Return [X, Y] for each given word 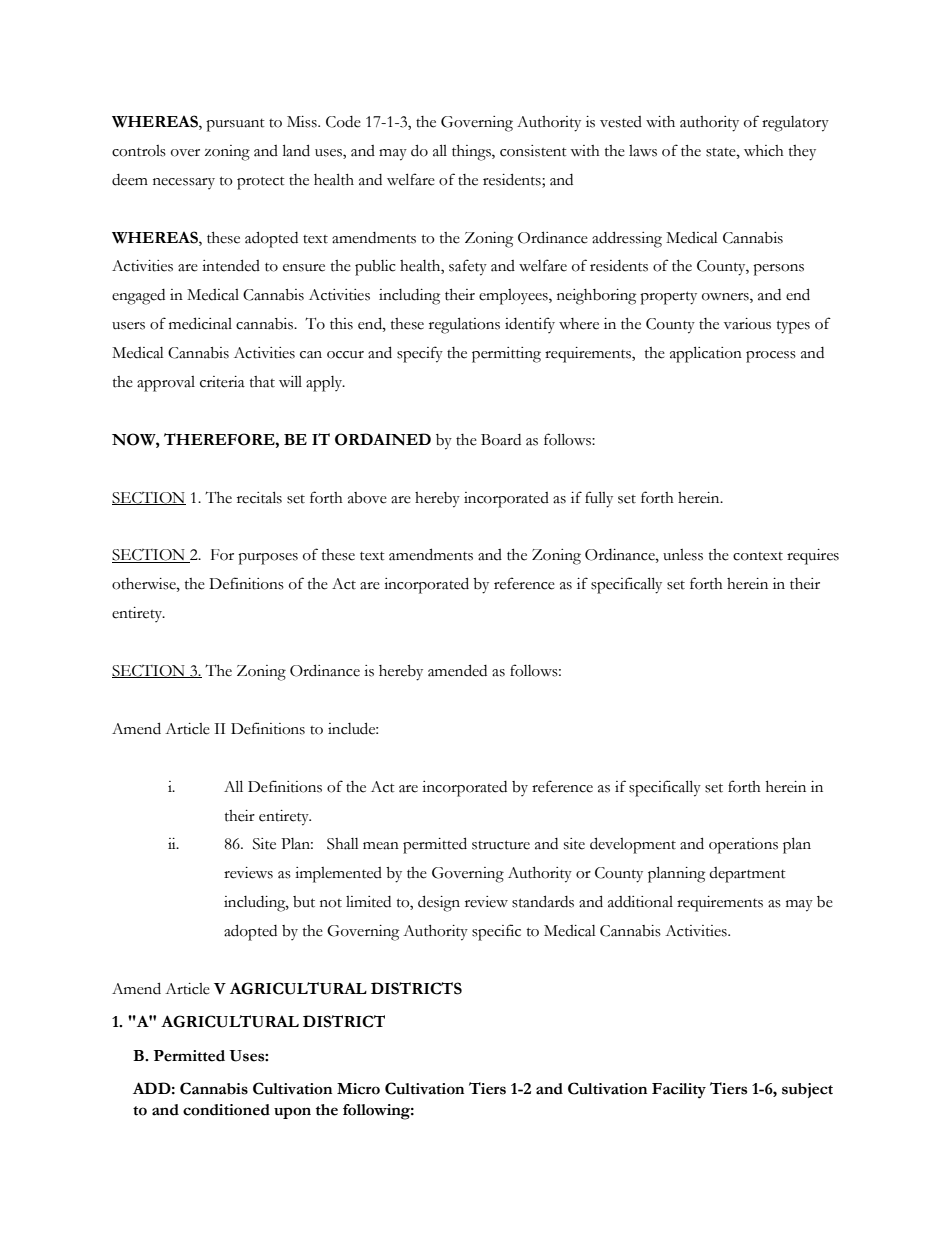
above [367, 498]
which [764, 151]
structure [501, 845]
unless [683, 555]
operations [743, 846]
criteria [222, 382]
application [706, 354]
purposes [268, 559]
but [304, 902]
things [472, 153]
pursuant [235, 125]
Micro [358, 1089]
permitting [506, 355]
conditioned [226, 1110]
